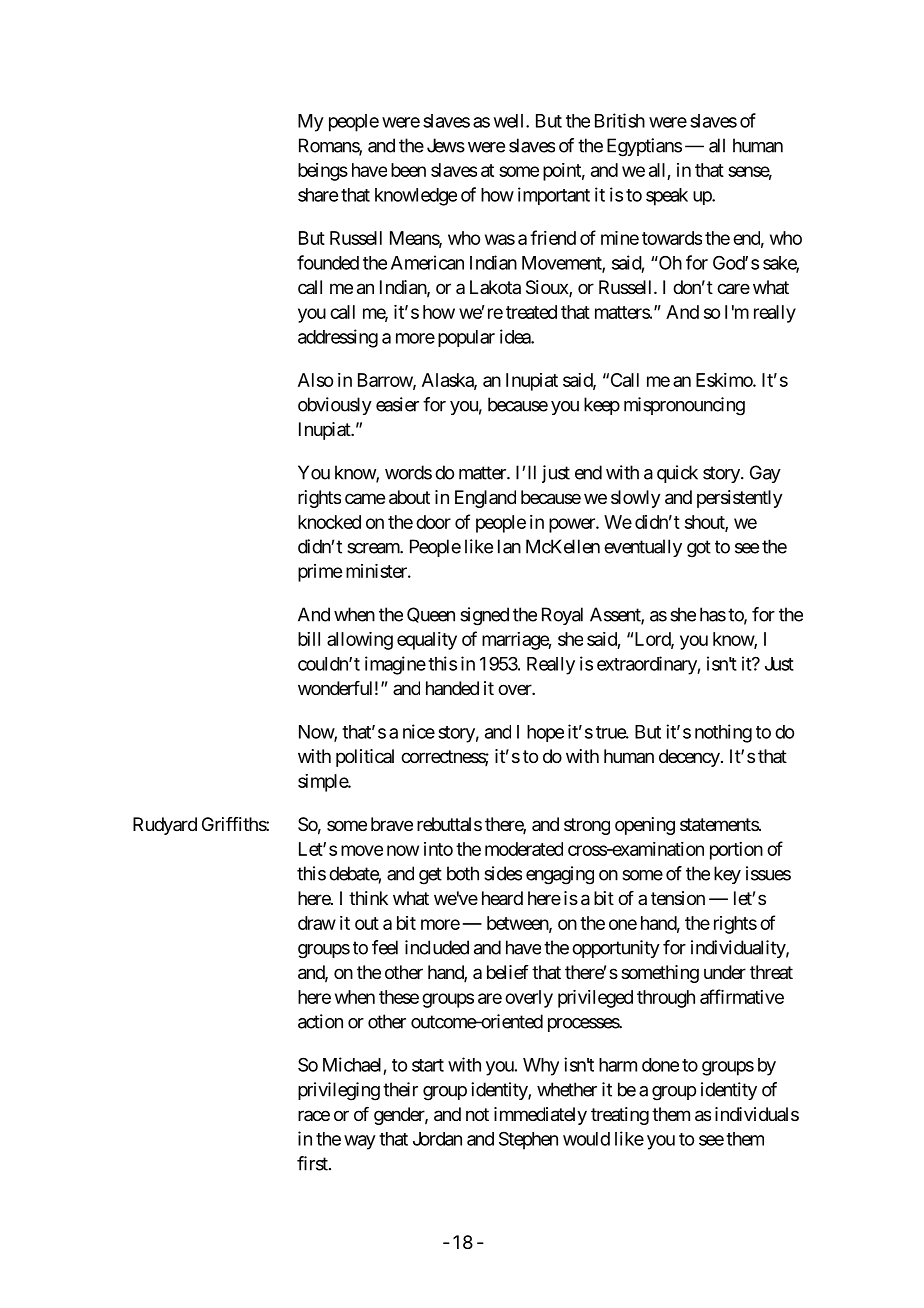 The height and width of the screenshot is (1308, 924). What do you see at coordinates (463, 873) in the screenshot?
I see `both` at bounding box center [463, 873].
